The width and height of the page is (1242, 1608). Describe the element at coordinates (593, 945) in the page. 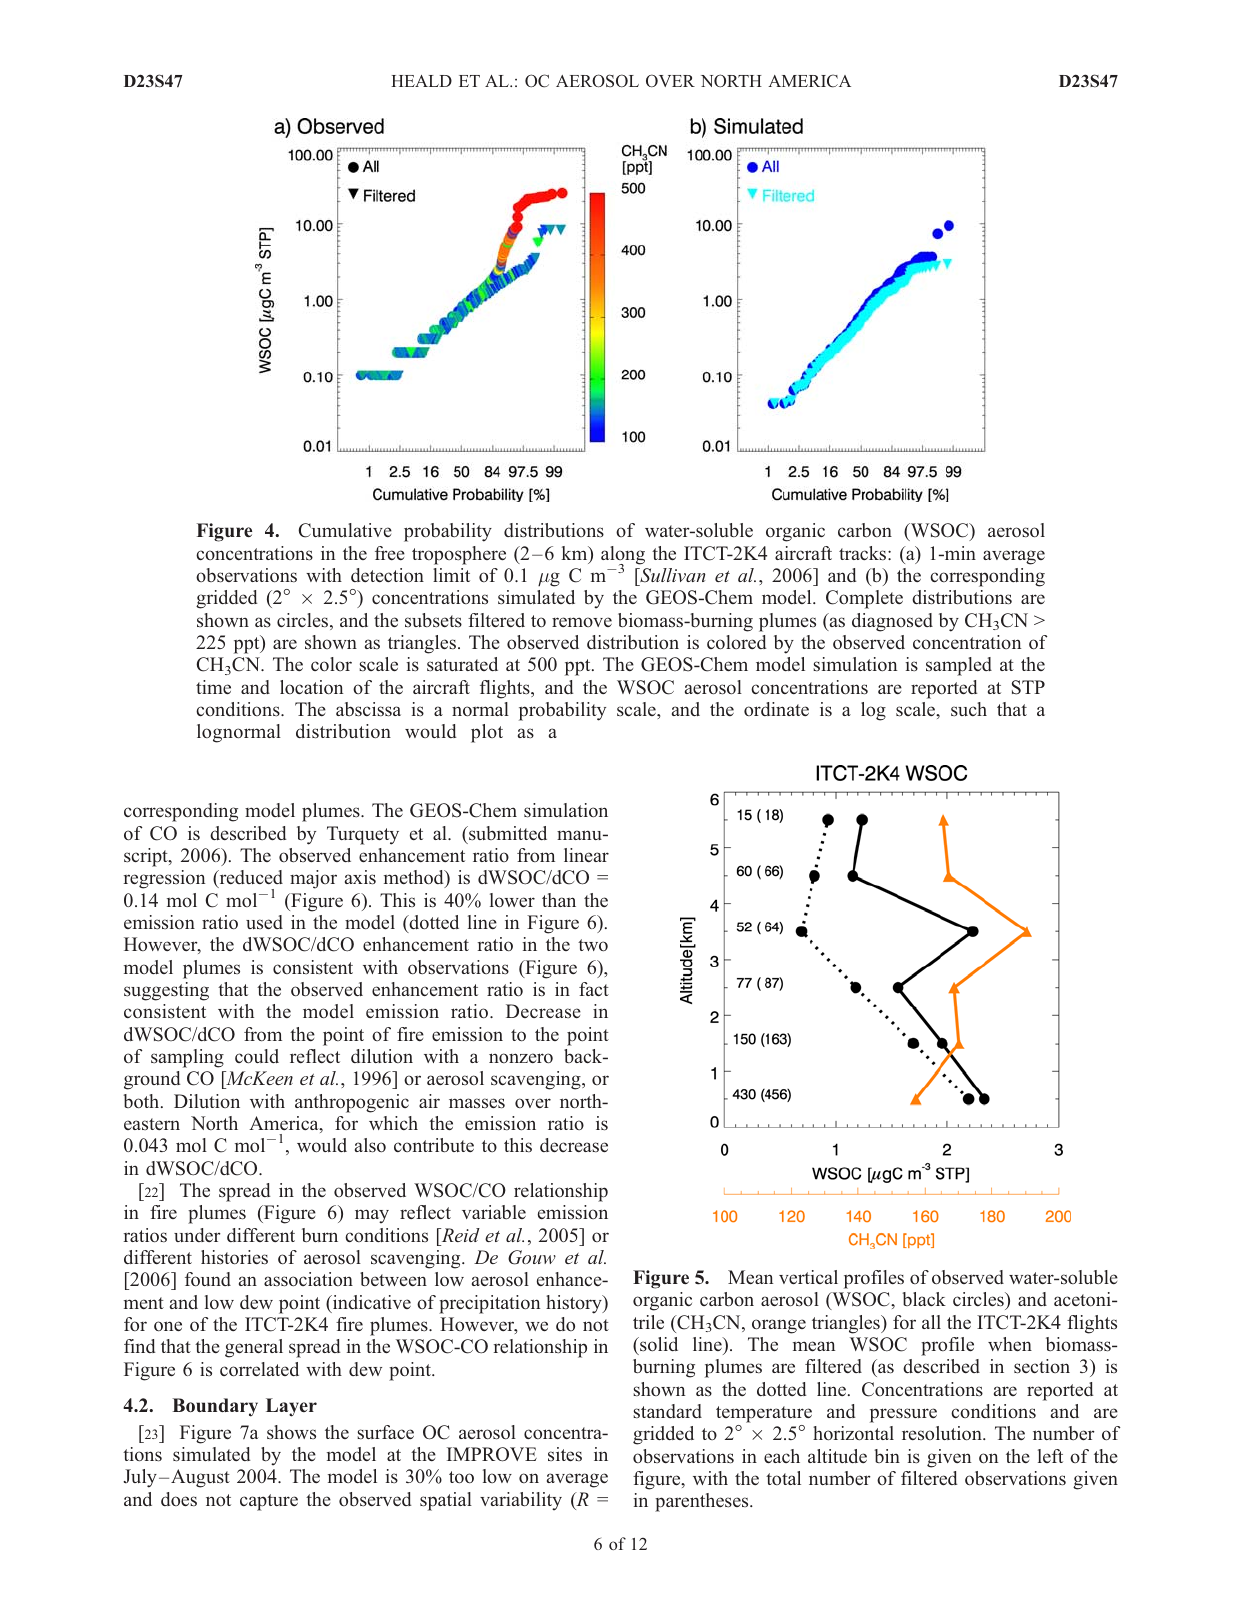

I see `two` at that location.
